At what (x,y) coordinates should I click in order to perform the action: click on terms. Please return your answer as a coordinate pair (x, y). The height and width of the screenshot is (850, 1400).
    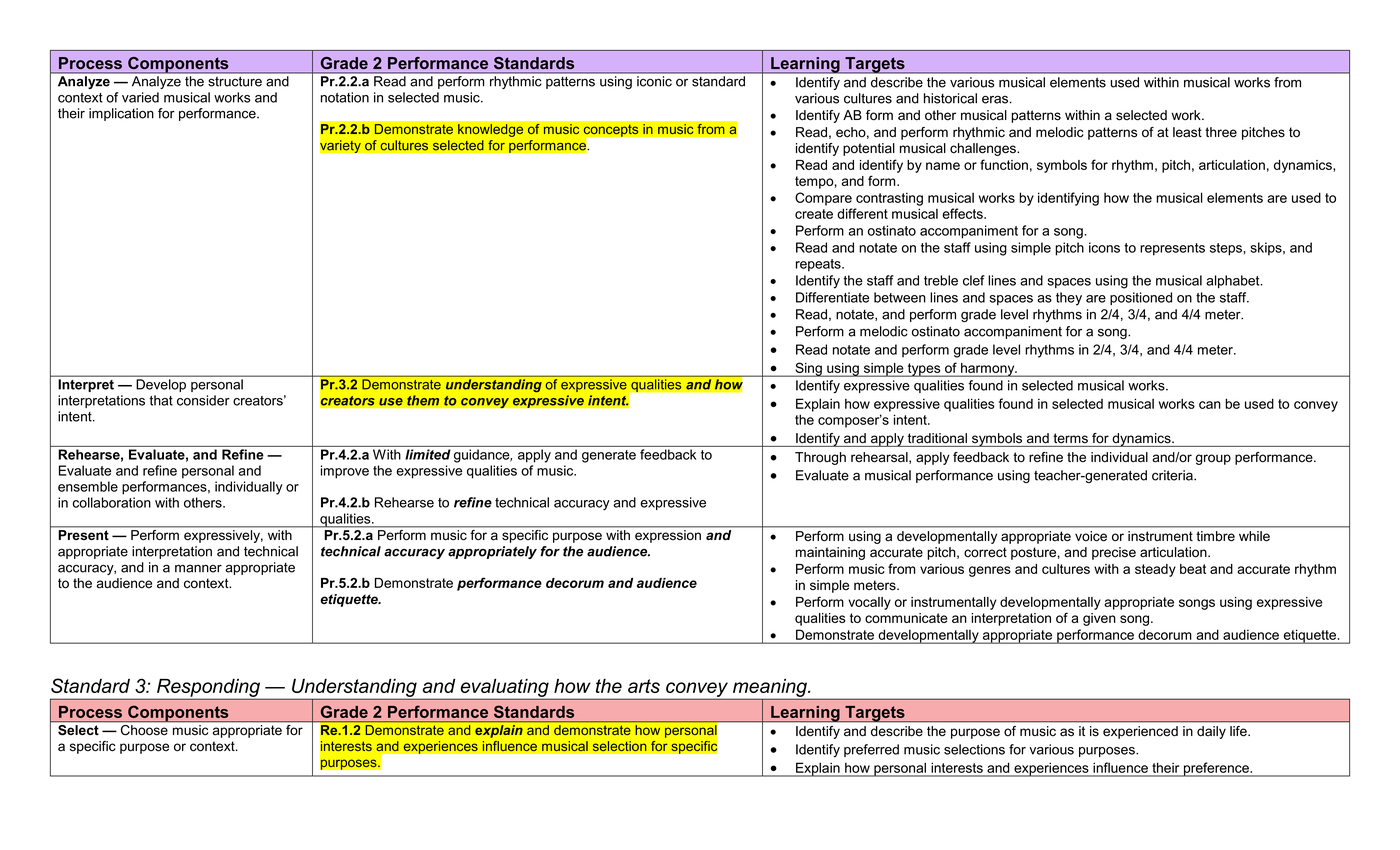
    Looking at the image, I should click on (1070, 438).
